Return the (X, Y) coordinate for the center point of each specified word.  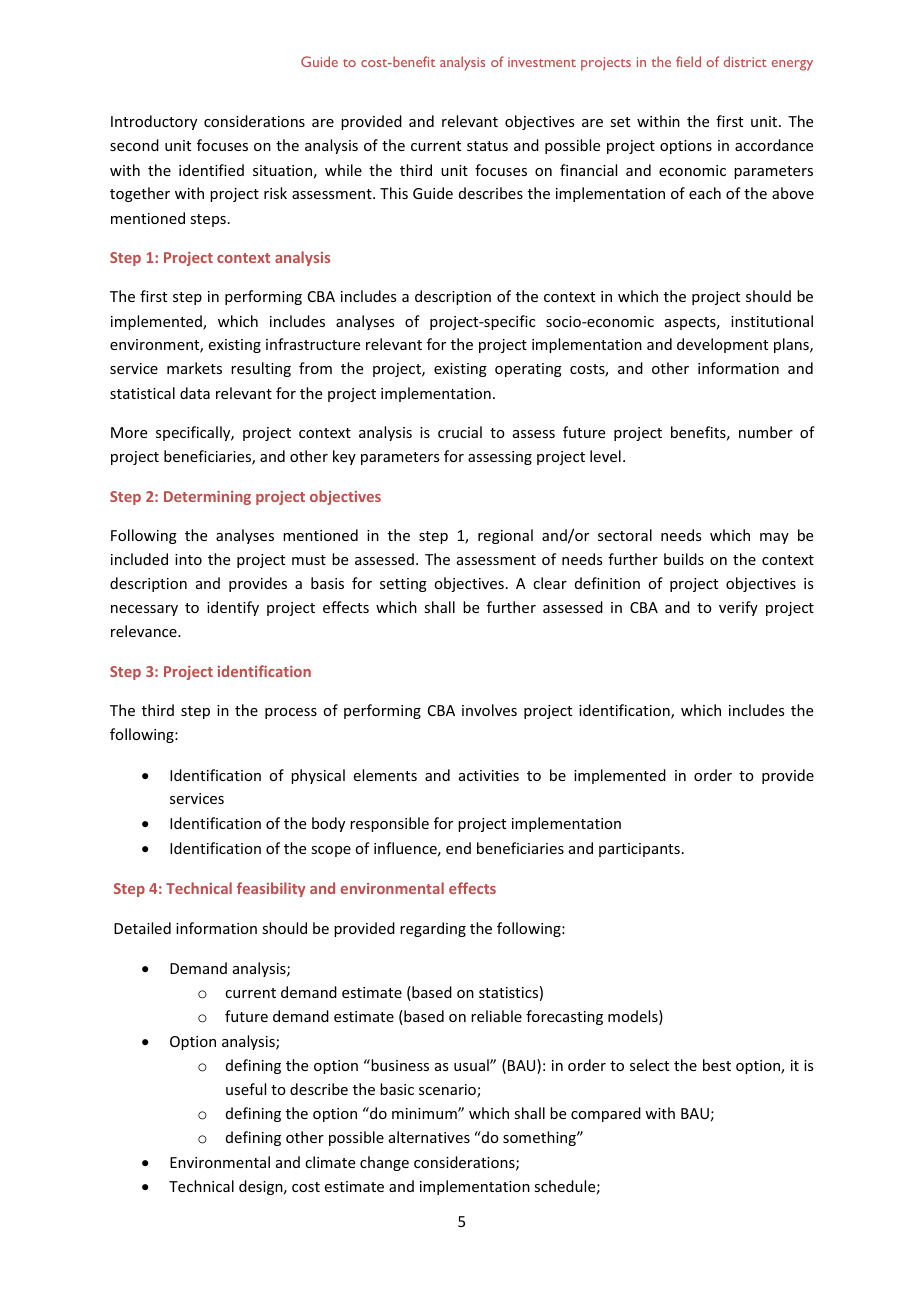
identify (233, 608)
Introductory (154, 122)
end (458, 848)
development (722, 345)
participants (639, 850)
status (487, 146)
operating (528, 370)
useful (246, 1089)
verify (738, 608)
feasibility (271, 889)
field (688, 61)
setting (403, 585)
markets (194, 368)
